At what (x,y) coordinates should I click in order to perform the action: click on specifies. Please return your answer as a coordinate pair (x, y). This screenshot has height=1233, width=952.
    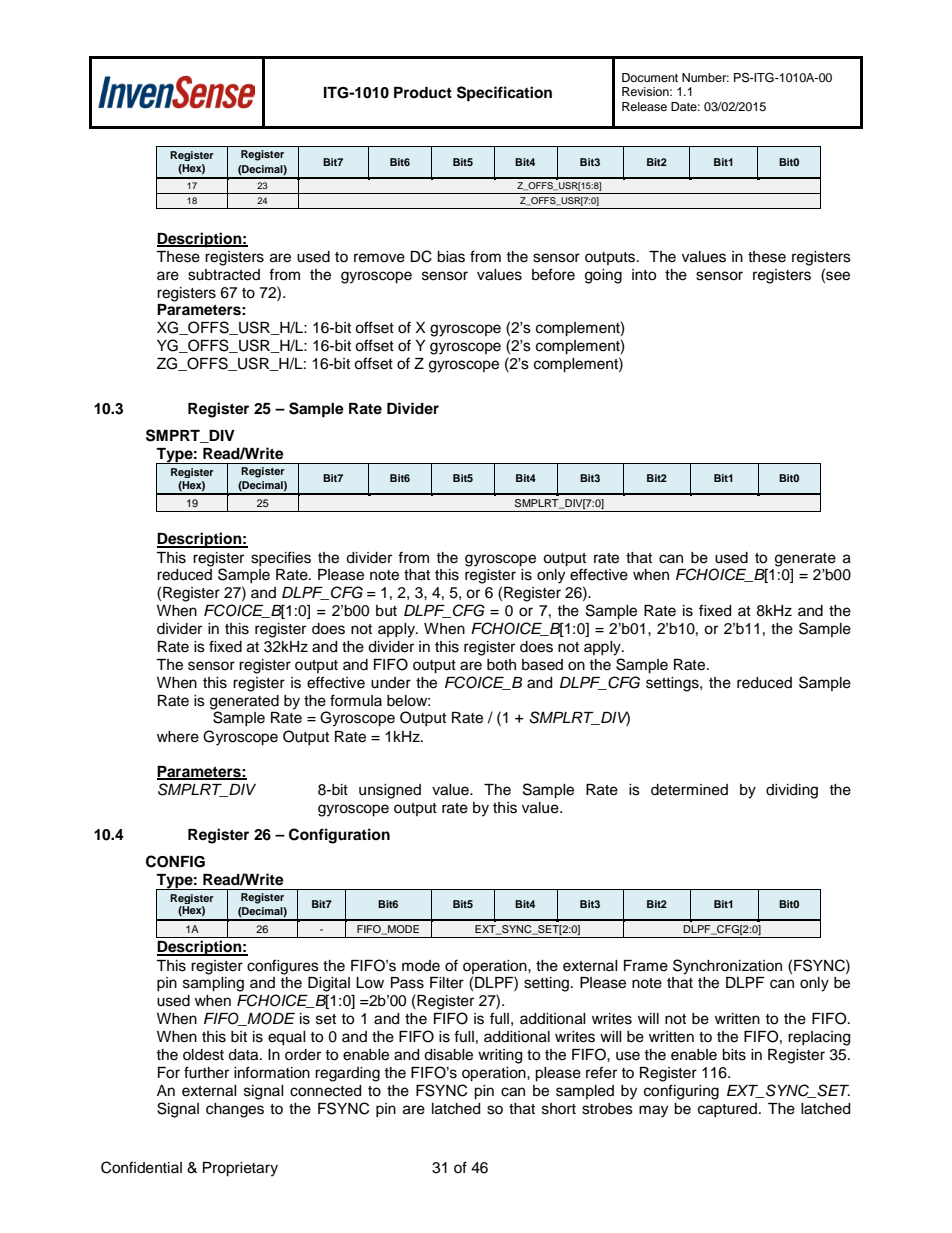
    Looking at the image, I should click on (281, 558).
